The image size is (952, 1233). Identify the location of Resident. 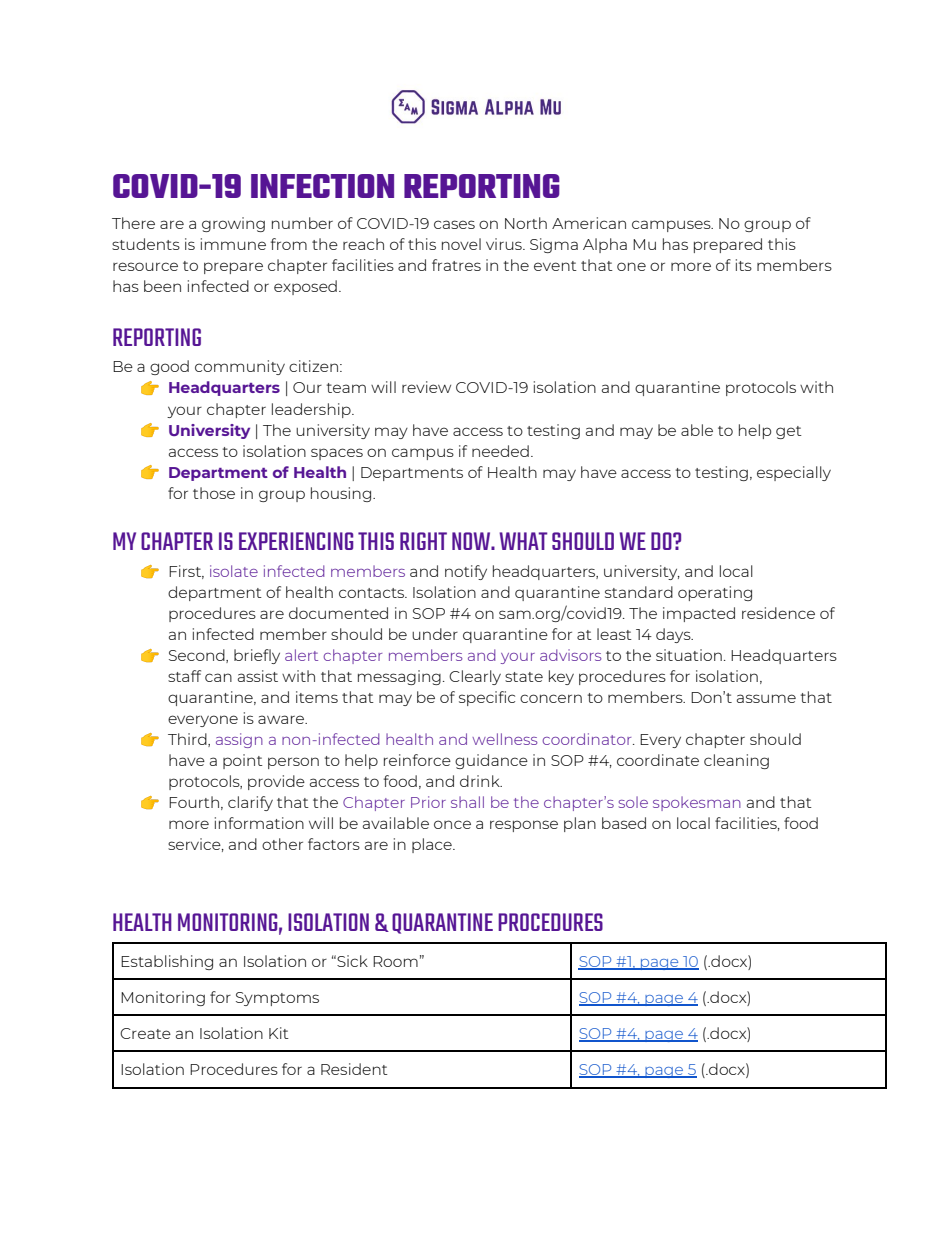
(354, 1069).
